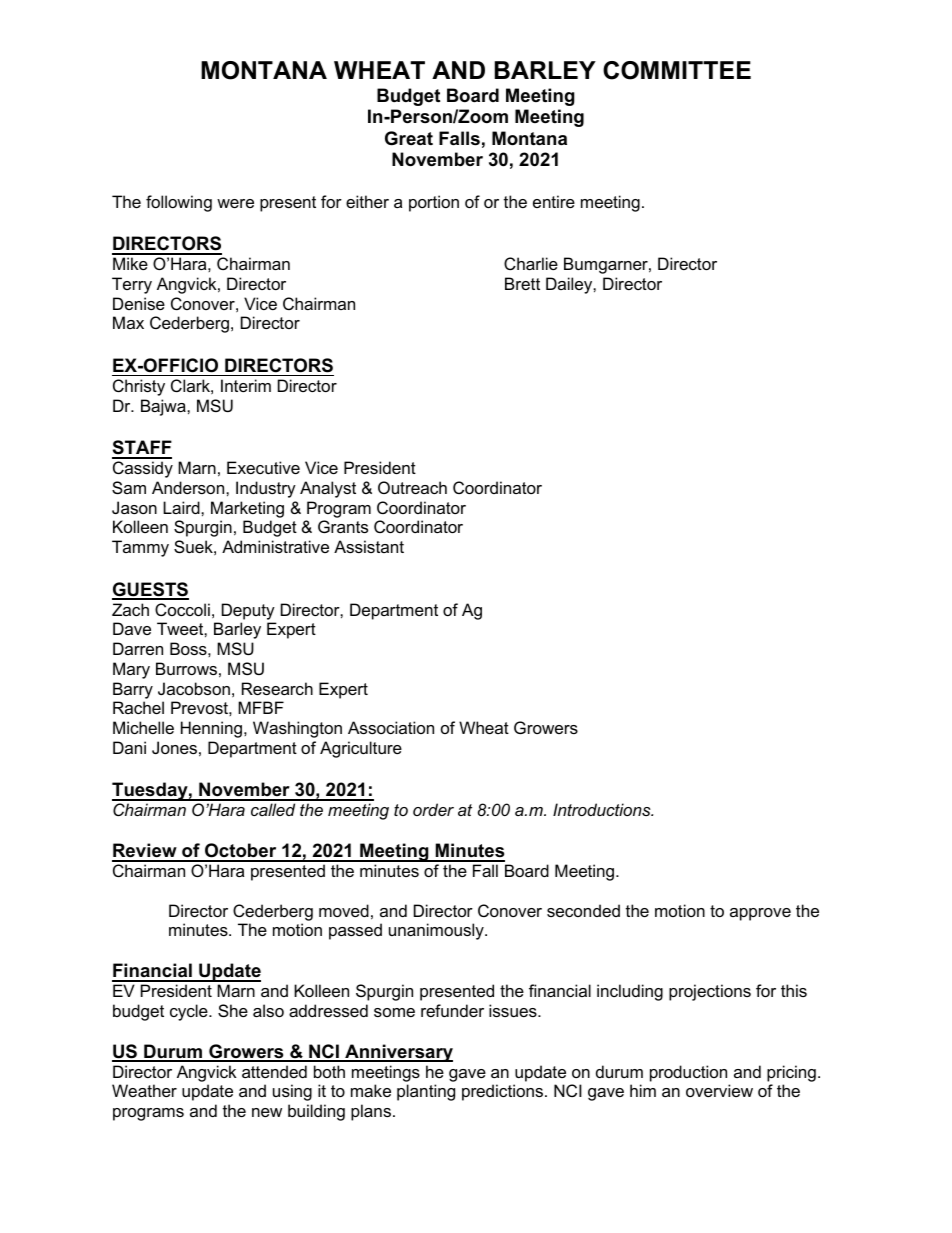 The width and height of the page is (952, 1233). Describe the element at coordinates (719, 1090) in the page. I see `overview` at that location.
